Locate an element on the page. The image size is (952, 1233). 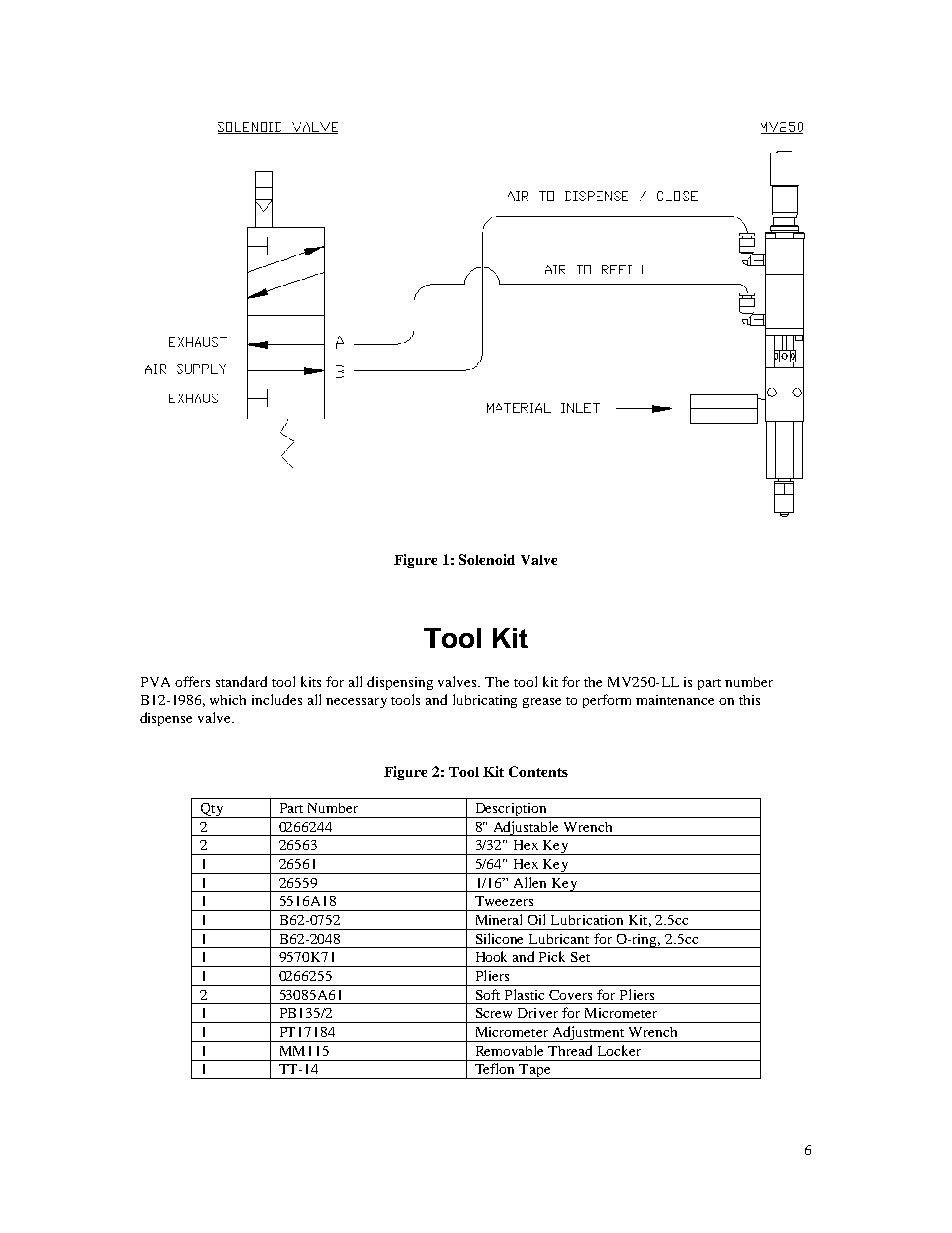
which is located at coordinates (228, 700).
